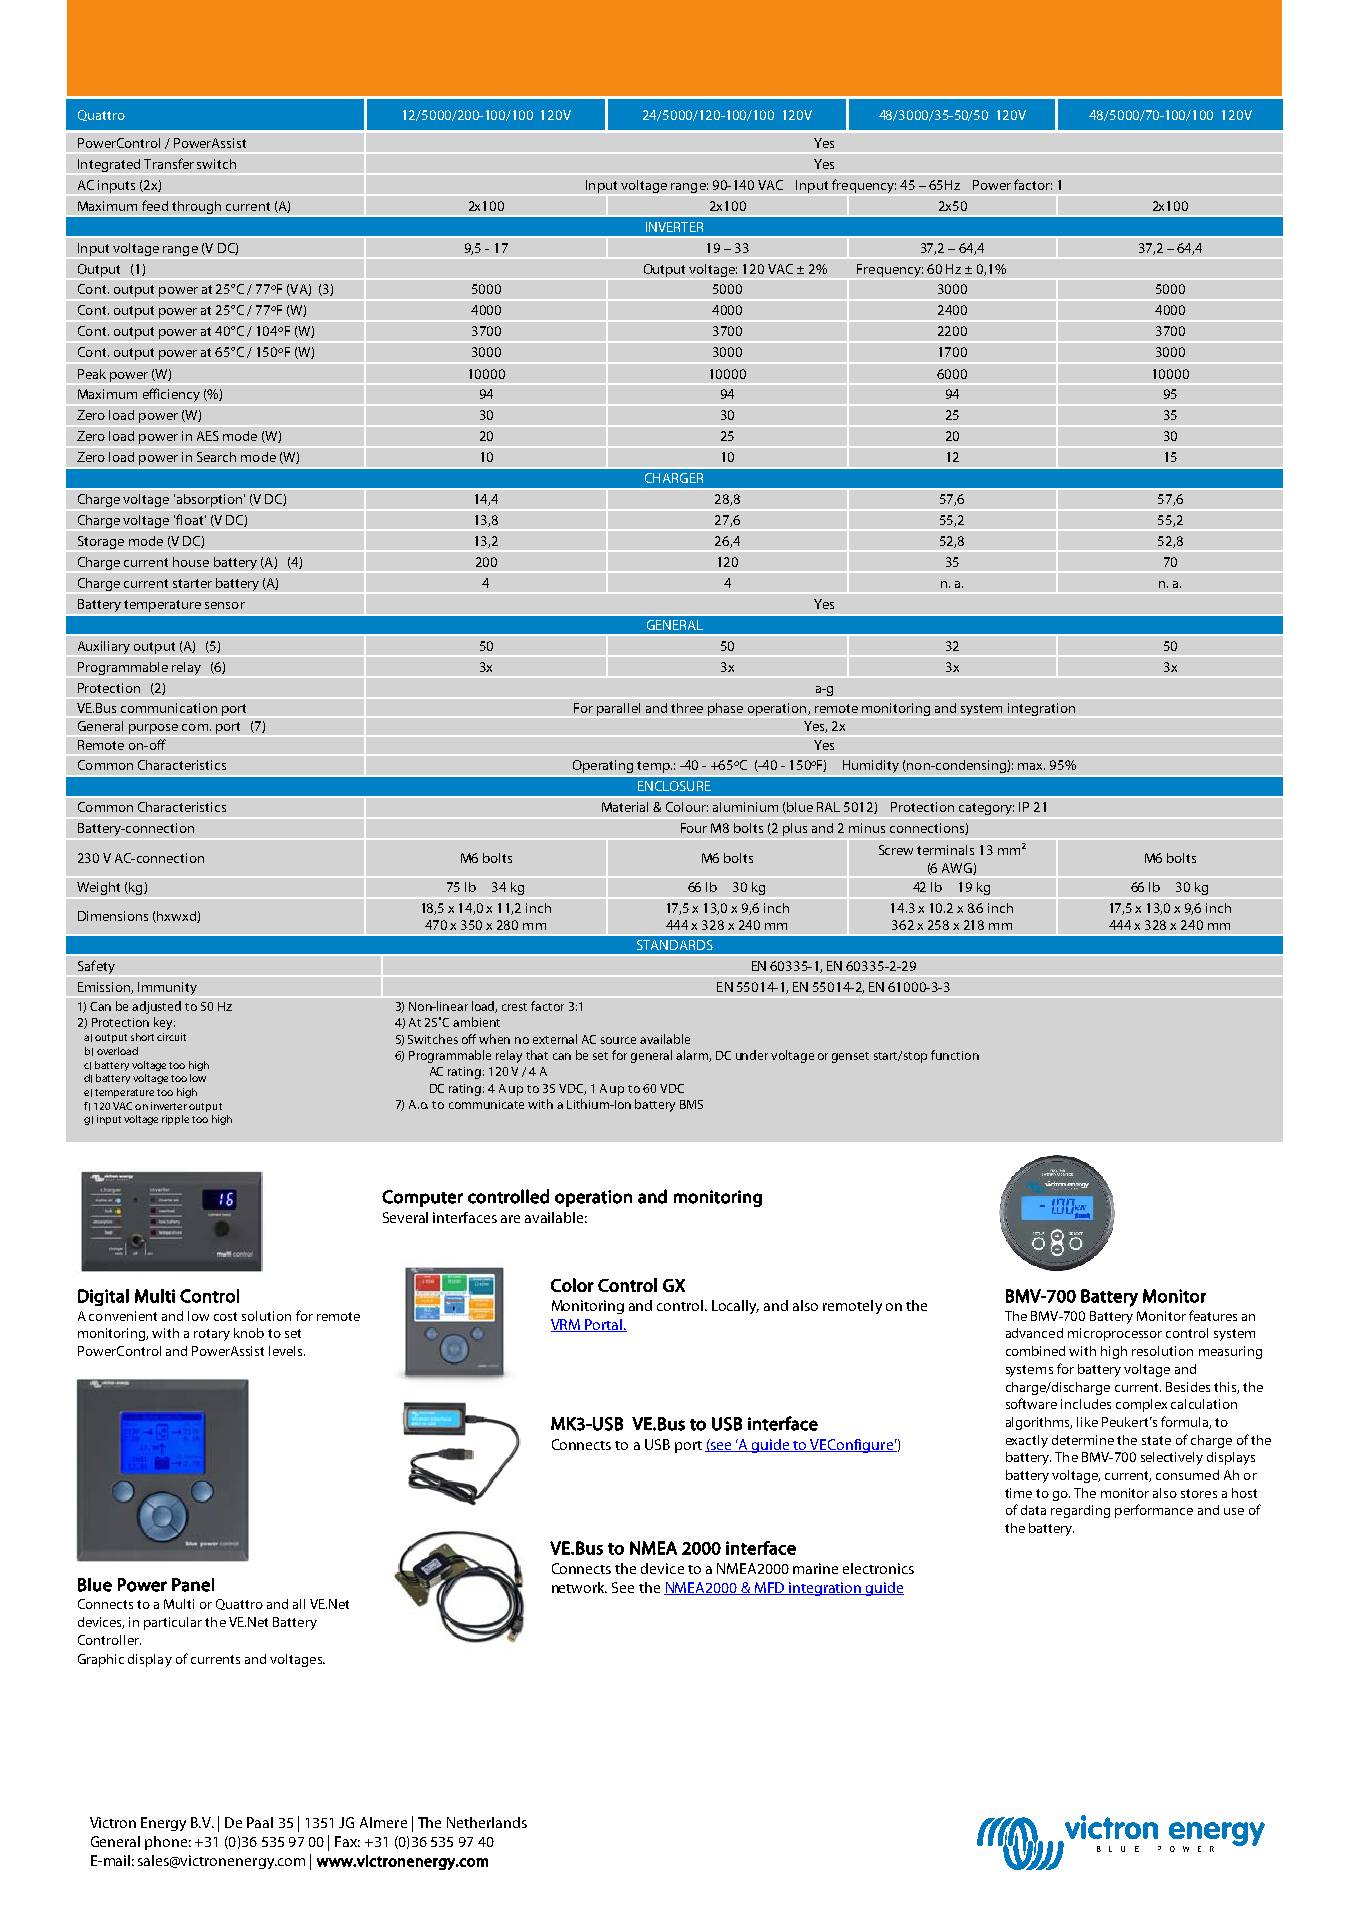 This screenshot has height=1908, width=1349. I want to click on sensor, so click(225, 605).
